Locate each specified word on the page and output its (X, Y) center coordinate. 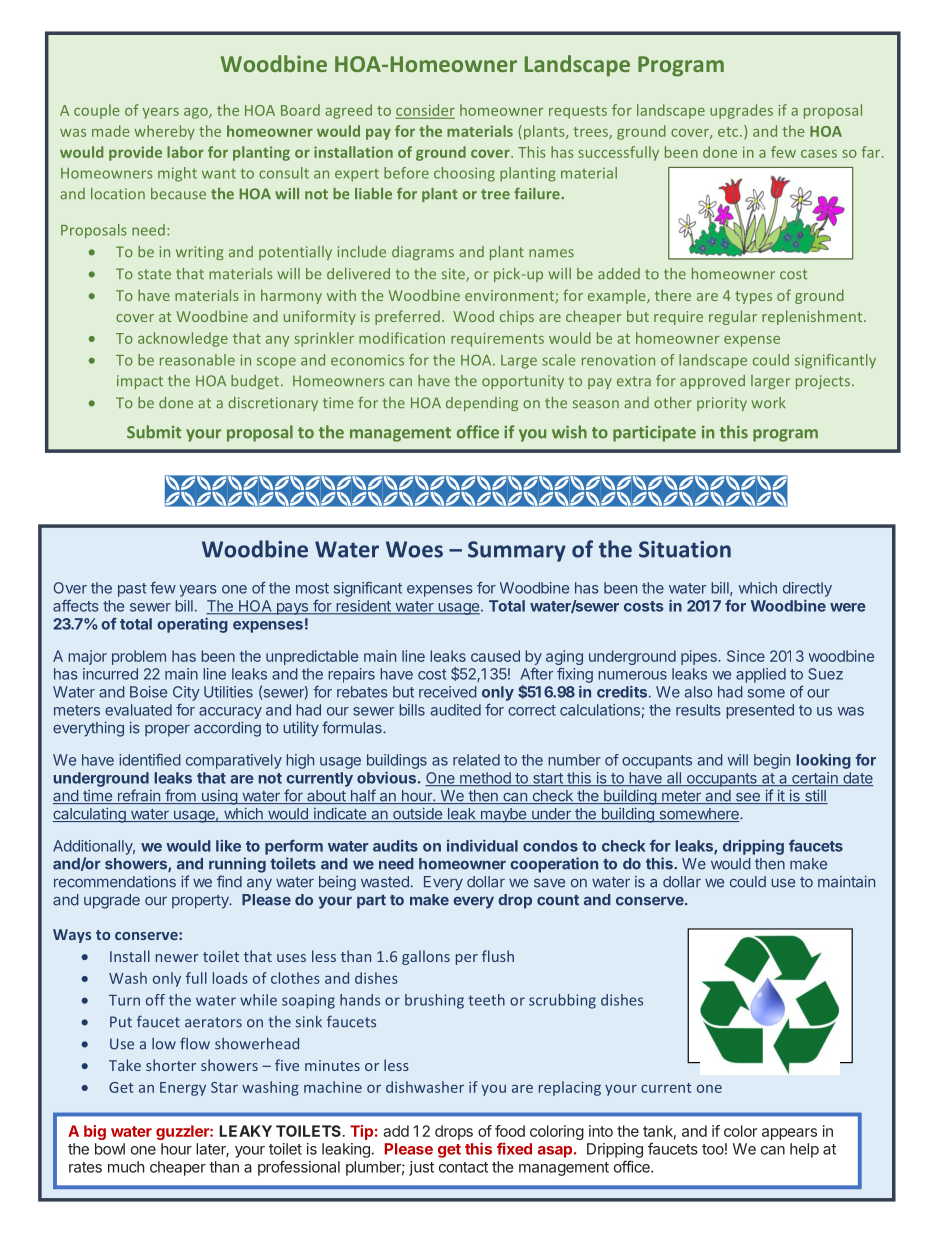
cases (819, 154)
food (510, 1131)
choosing (464, 174)
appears (789, 1134)
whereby (164, 132)
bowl (110, 1149)
